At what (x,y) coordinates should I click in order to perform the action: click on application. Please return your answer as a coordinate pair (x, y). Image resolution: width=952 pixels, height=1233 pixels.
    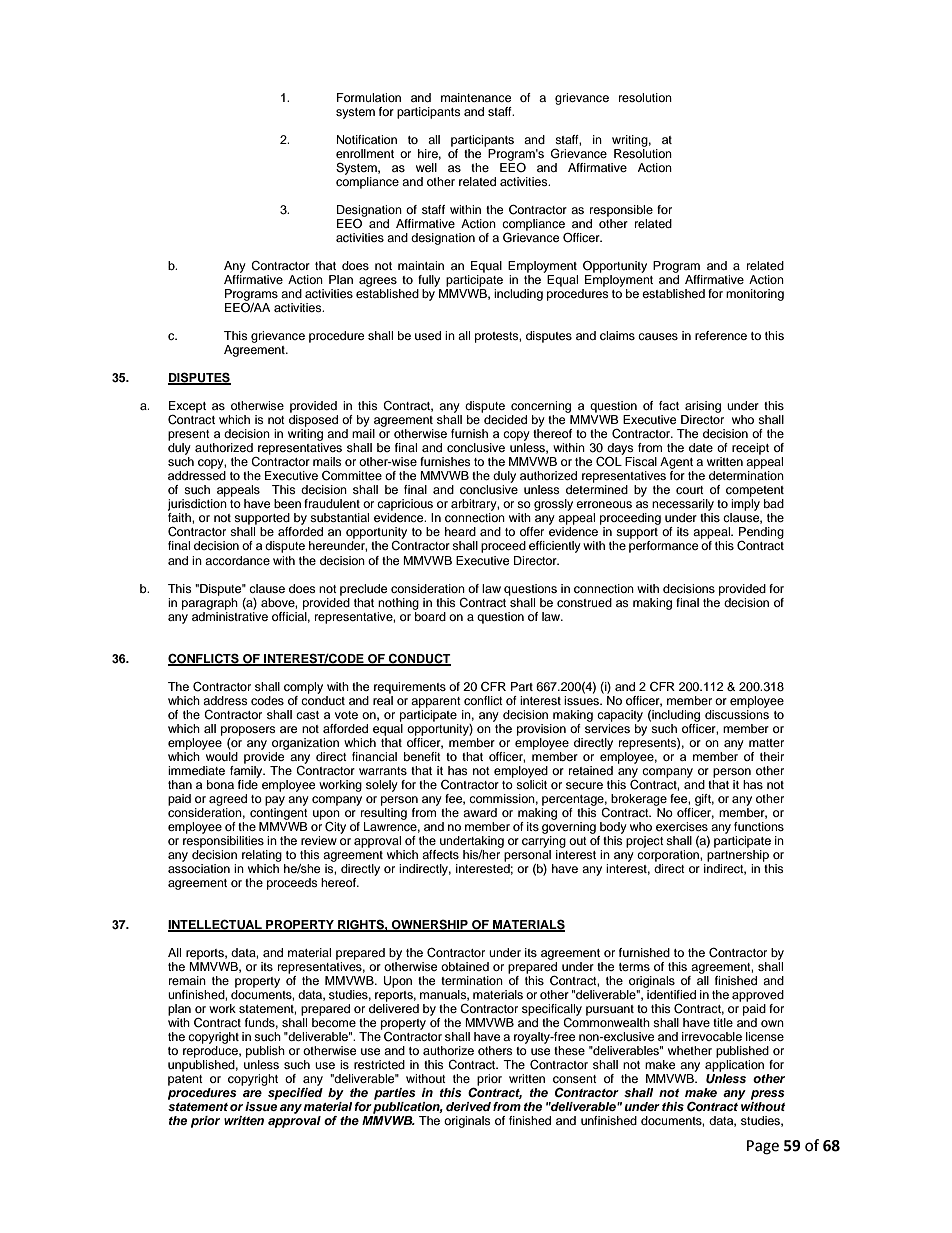
    Looking at the image, I should click on (734, 1064).
